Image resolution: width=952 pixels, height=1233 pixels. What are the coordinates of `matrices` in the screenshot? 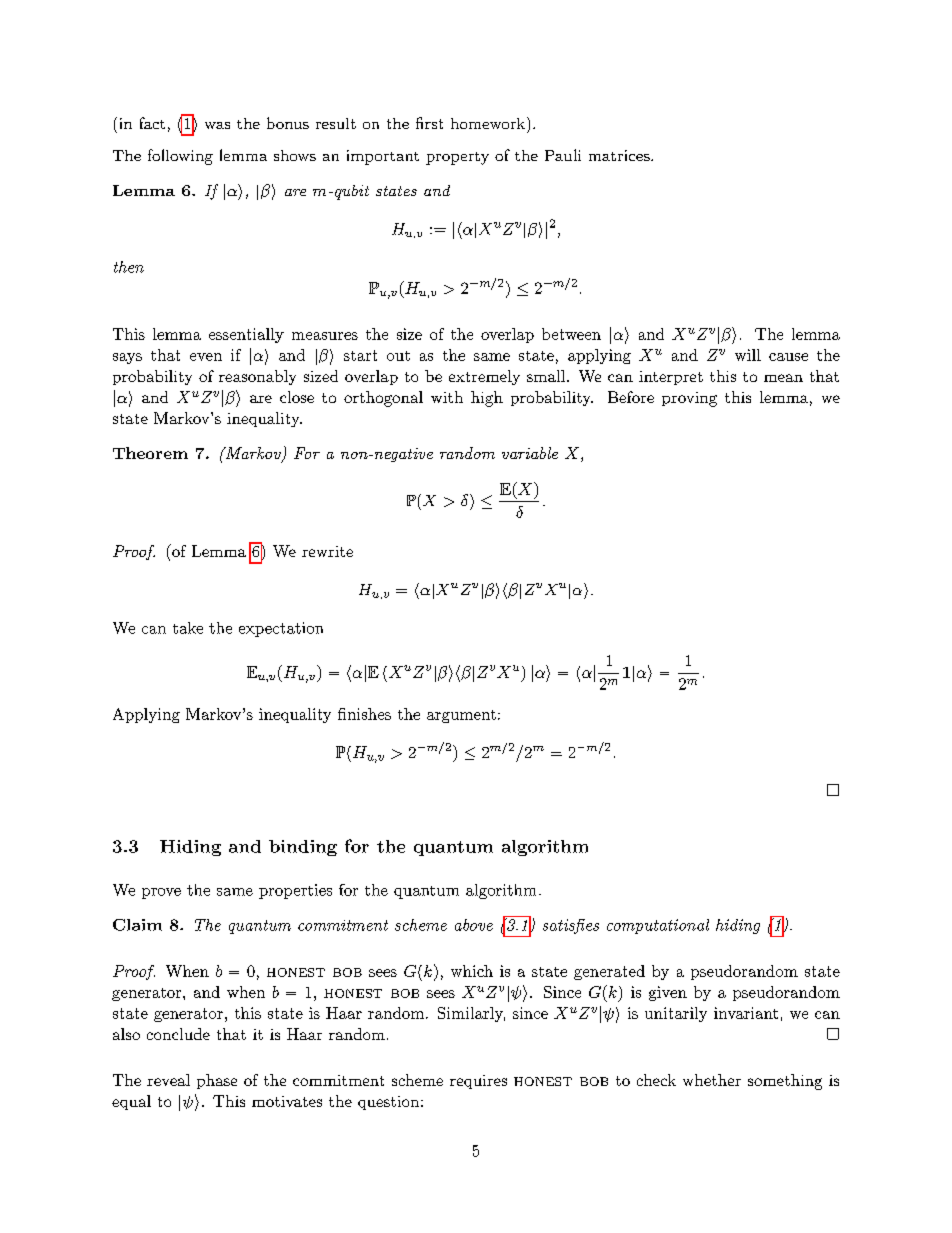 It's located at (620, 155).
